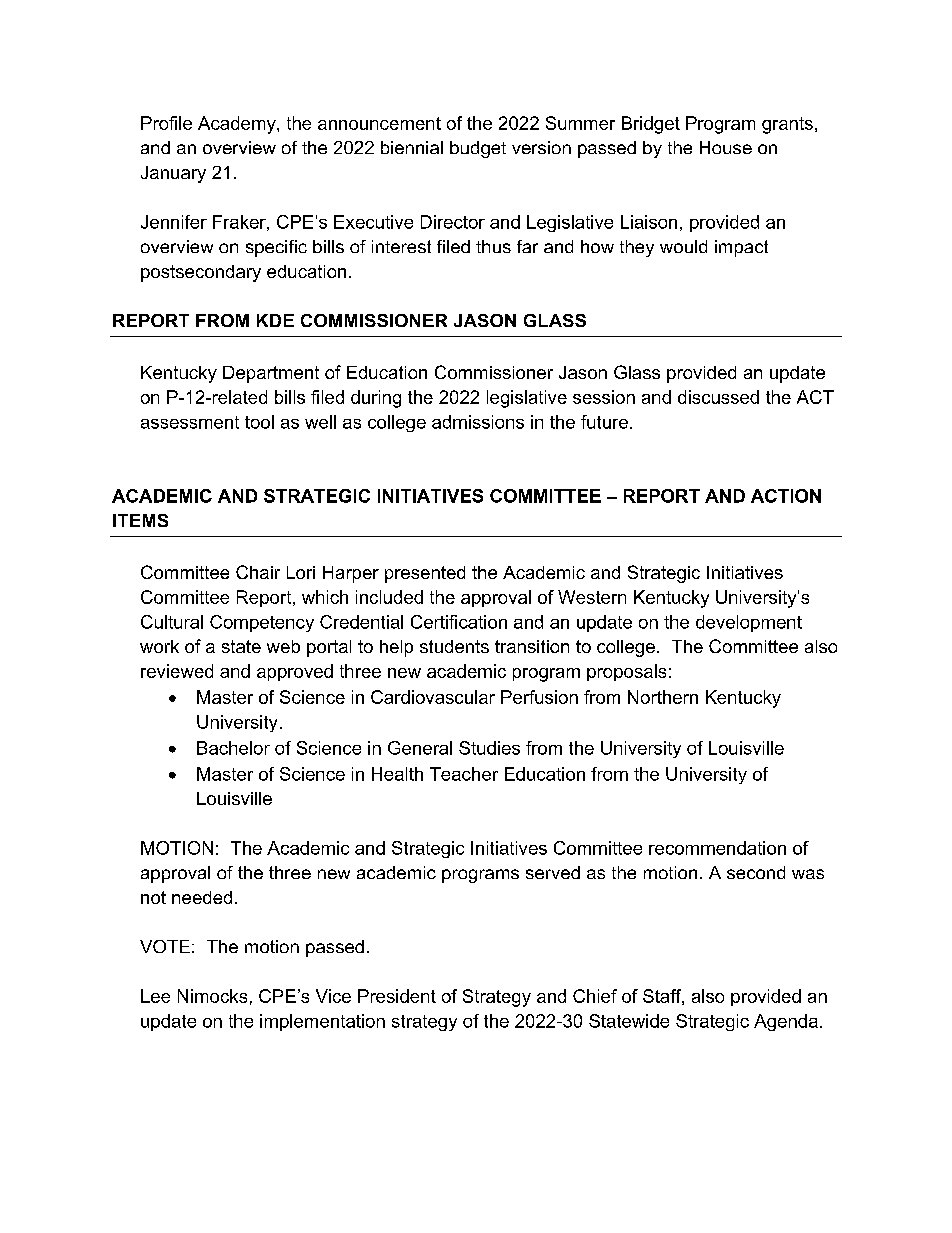 The width and height of the screenshot is (952, 1233). I want to click on budget, so click(478, 149).
